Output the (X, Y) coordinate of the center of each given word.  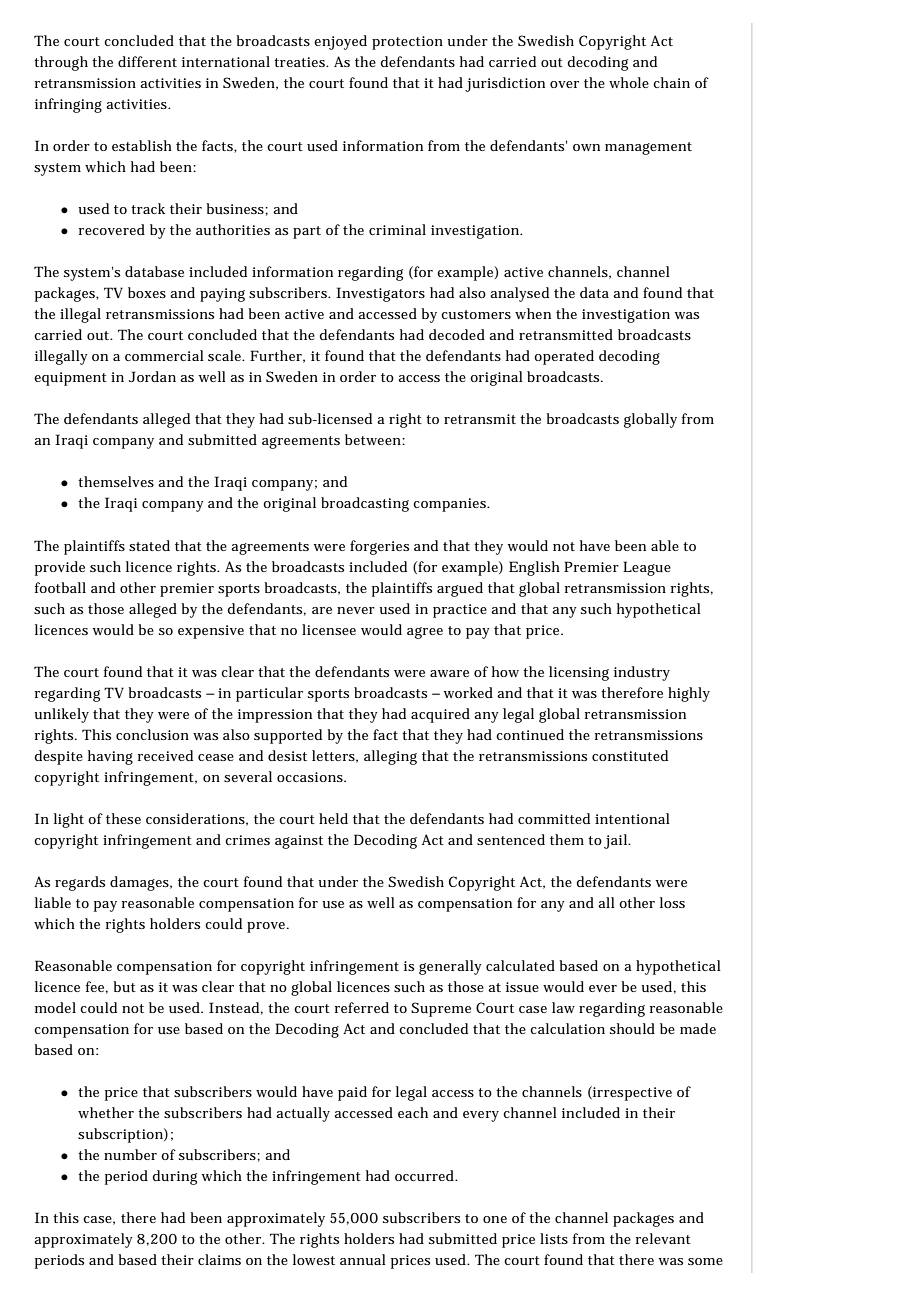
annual (363, 1259)
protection (407, 43)
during (174, 1177)
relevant (663, 1238)
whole (629, 82)
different (147, 61)
